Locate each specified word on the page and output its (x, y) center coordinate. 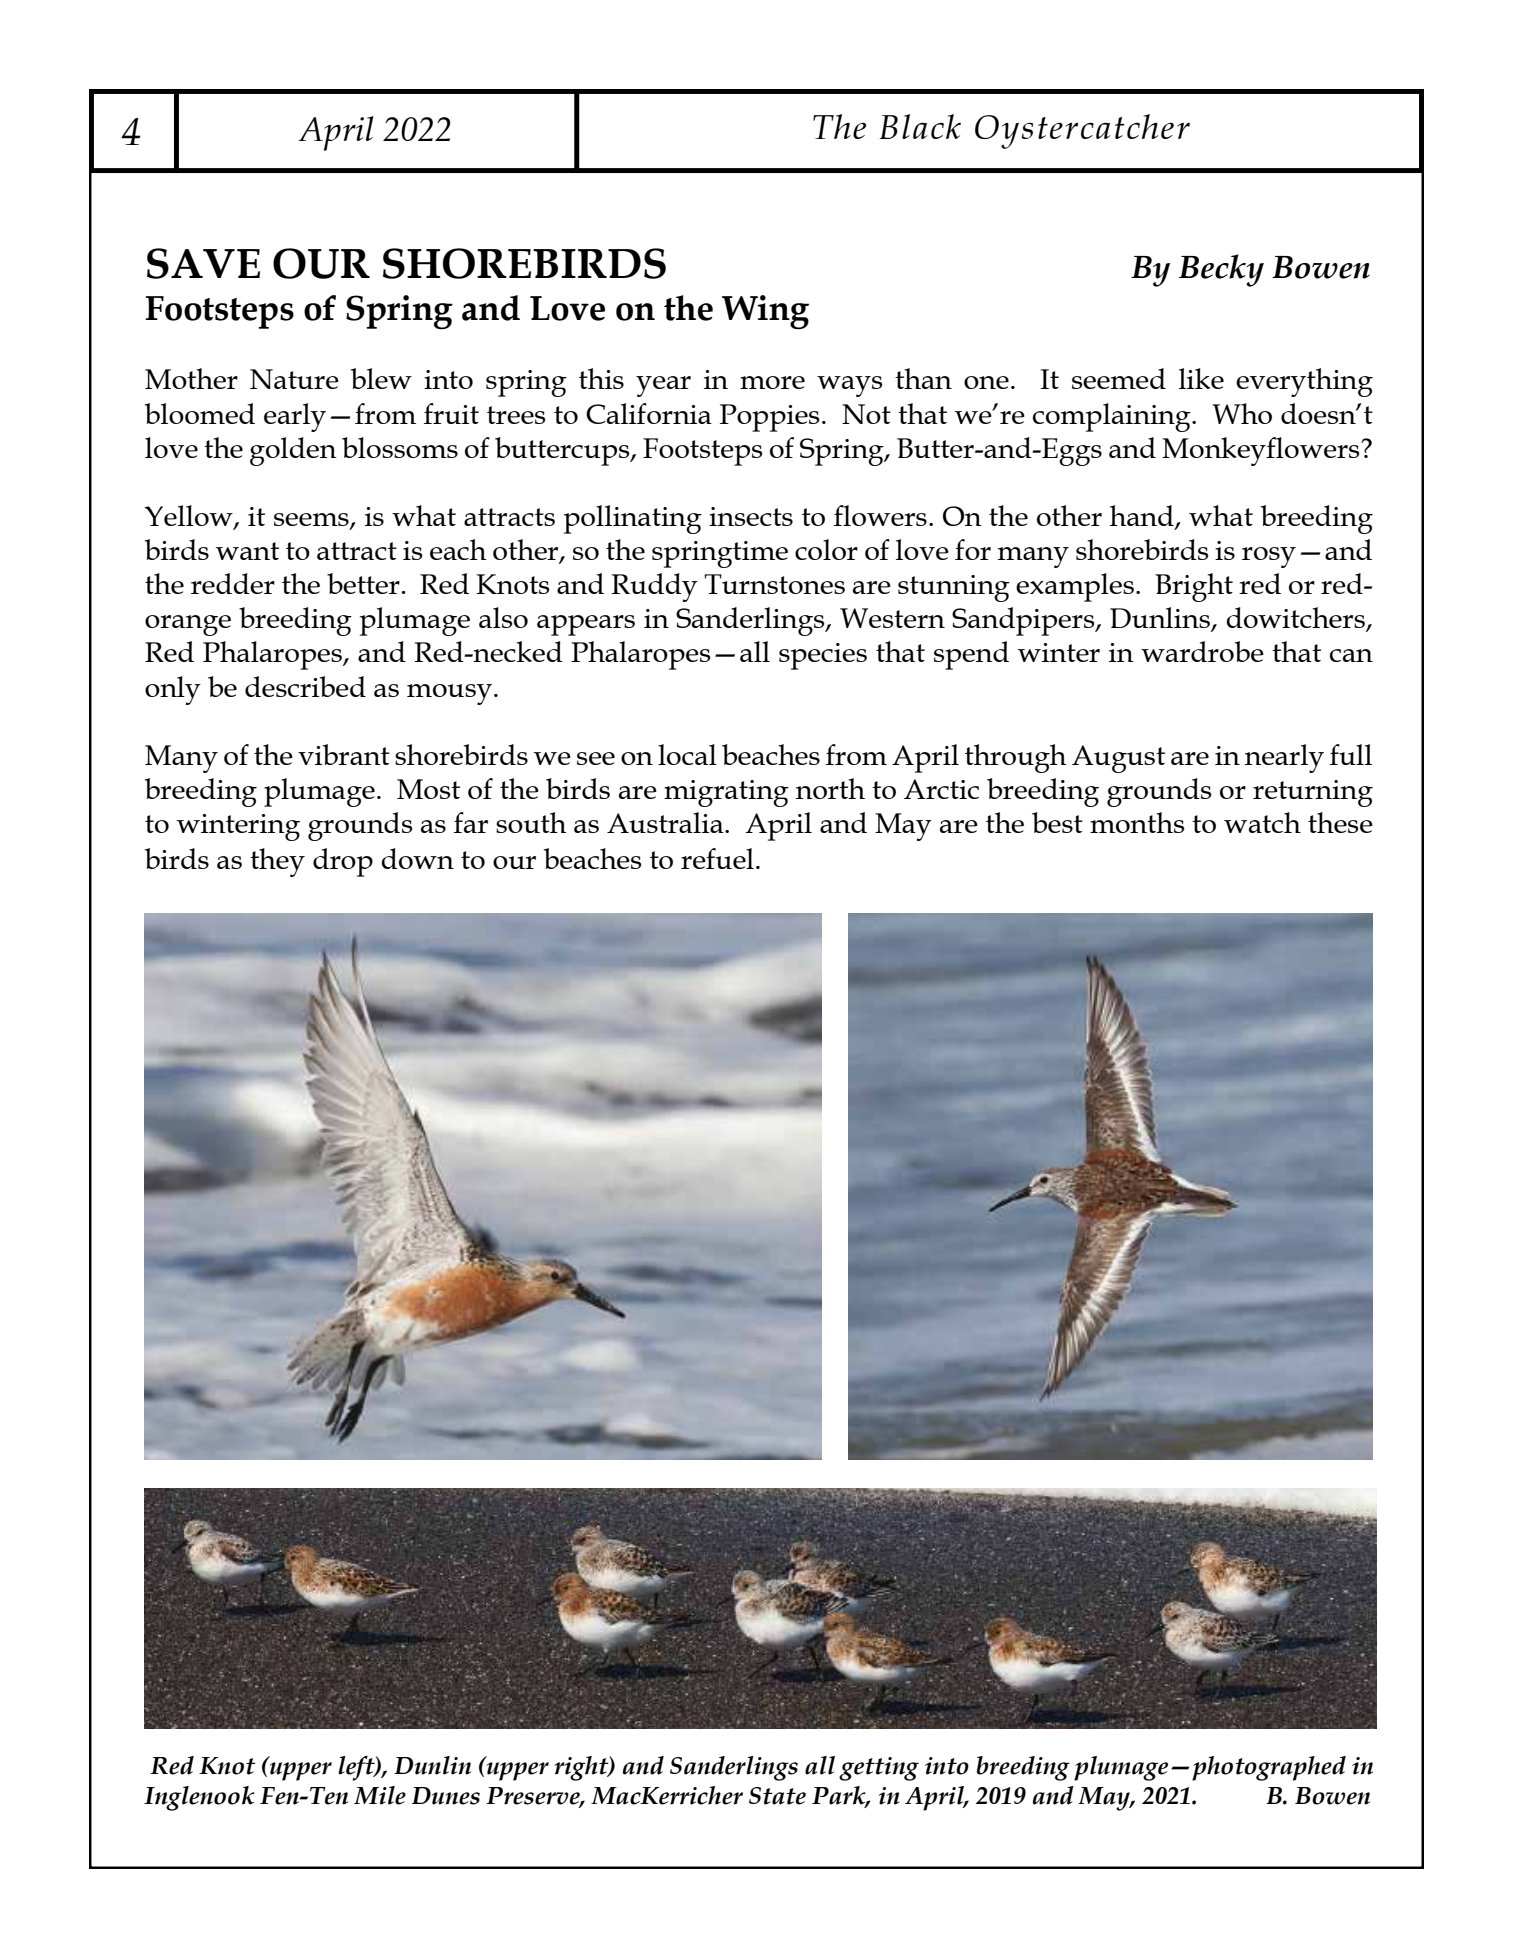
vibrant (344, 754)
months (1137, 822)
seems (312, 521)
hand (1143, 517)
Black (920, 126)
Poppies (770, 418)
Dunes (446, 1796)
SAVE (203, 263)
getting (879, 1769)
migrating (726, 793)
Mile (380, 1795)
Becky (1221, 270)
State (777, 1796)
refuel (717, 858)
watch (1262, 822)
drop (343, 862)
